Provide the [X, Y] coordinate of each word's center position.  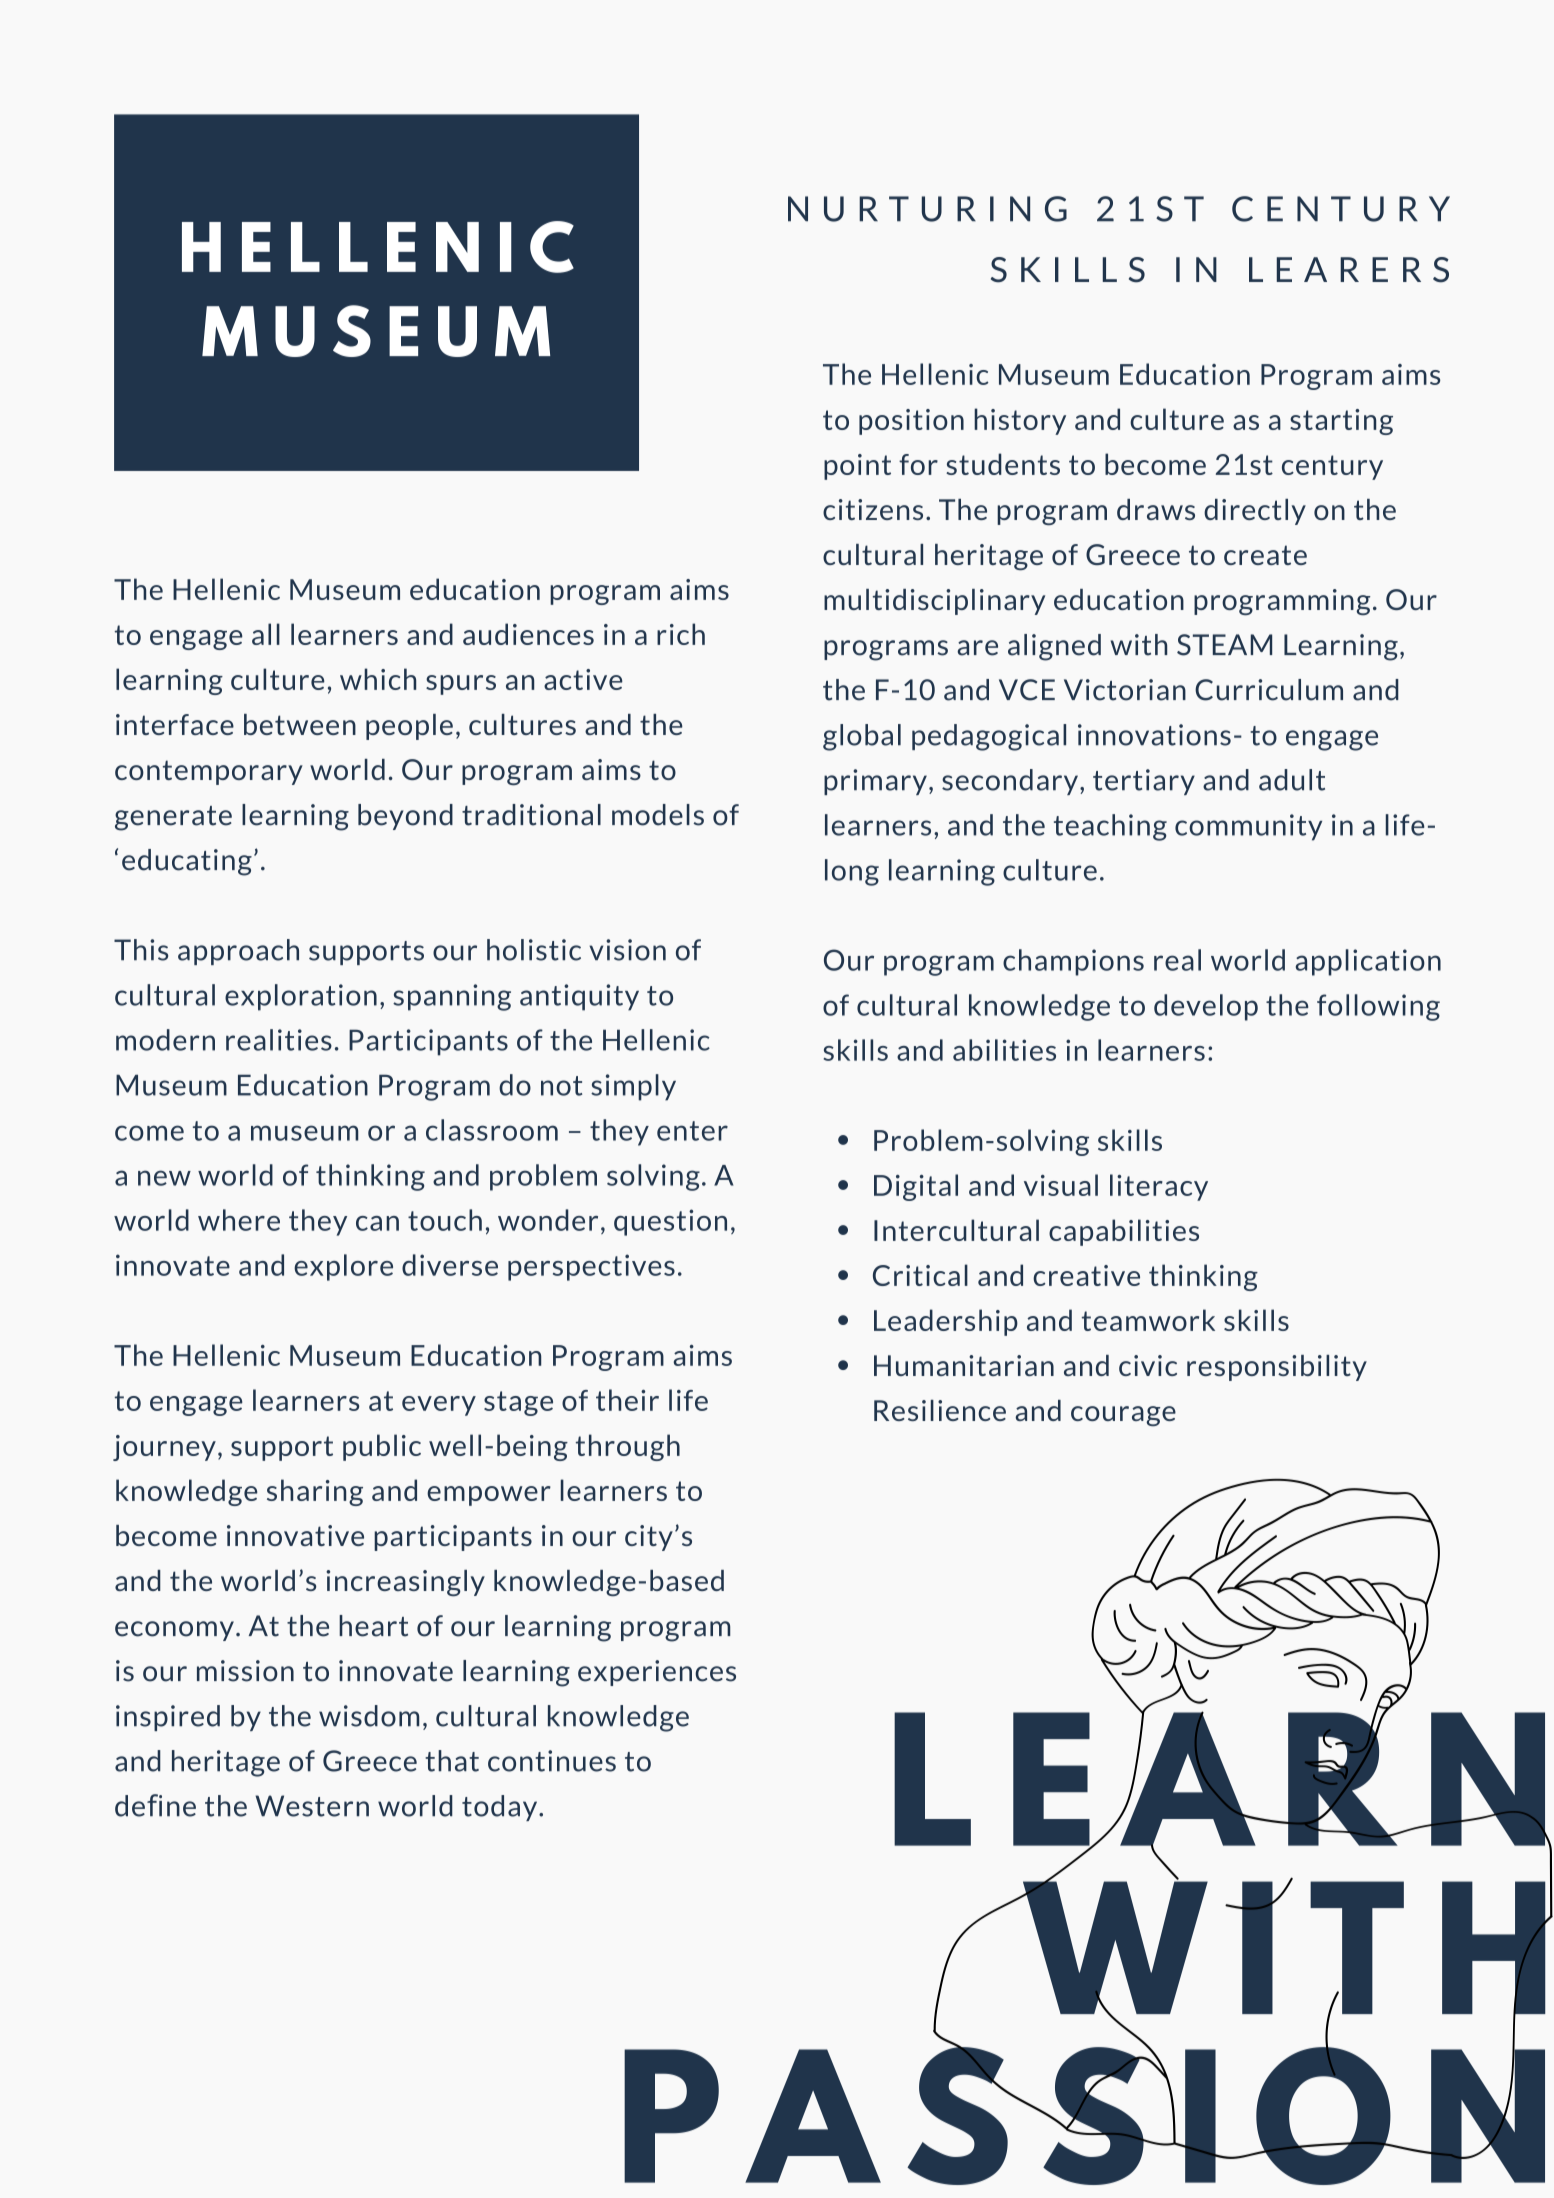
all [266, 634]
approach [238, 952]
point [857, 467]
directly [1255, 512]
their [627, 1400]
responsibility [1277, 1368]
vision [627, 950]
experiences [657, 1673]
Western [312, 1806]
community [1248, 827]
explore [343, 1267]
